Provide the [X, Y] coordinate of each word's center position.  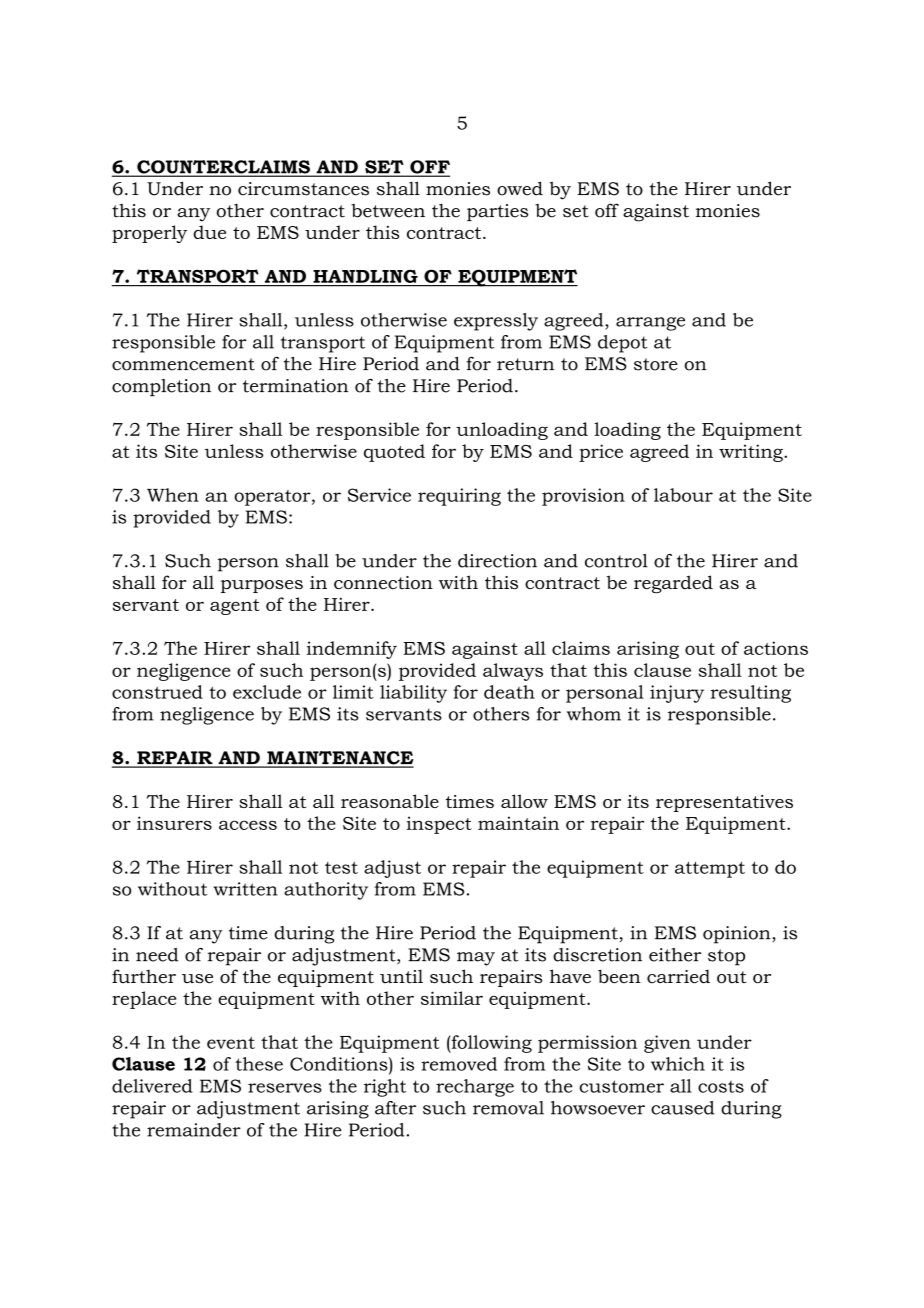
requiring [459, 497]
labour [683, 495]
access [248, 825]
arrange [650, 324]
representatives [724, 803]
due [209, 232]
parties [497, 212]
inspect [439, 825]
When [173, 495]
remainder [194, 1130]
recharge [475, 1088]
